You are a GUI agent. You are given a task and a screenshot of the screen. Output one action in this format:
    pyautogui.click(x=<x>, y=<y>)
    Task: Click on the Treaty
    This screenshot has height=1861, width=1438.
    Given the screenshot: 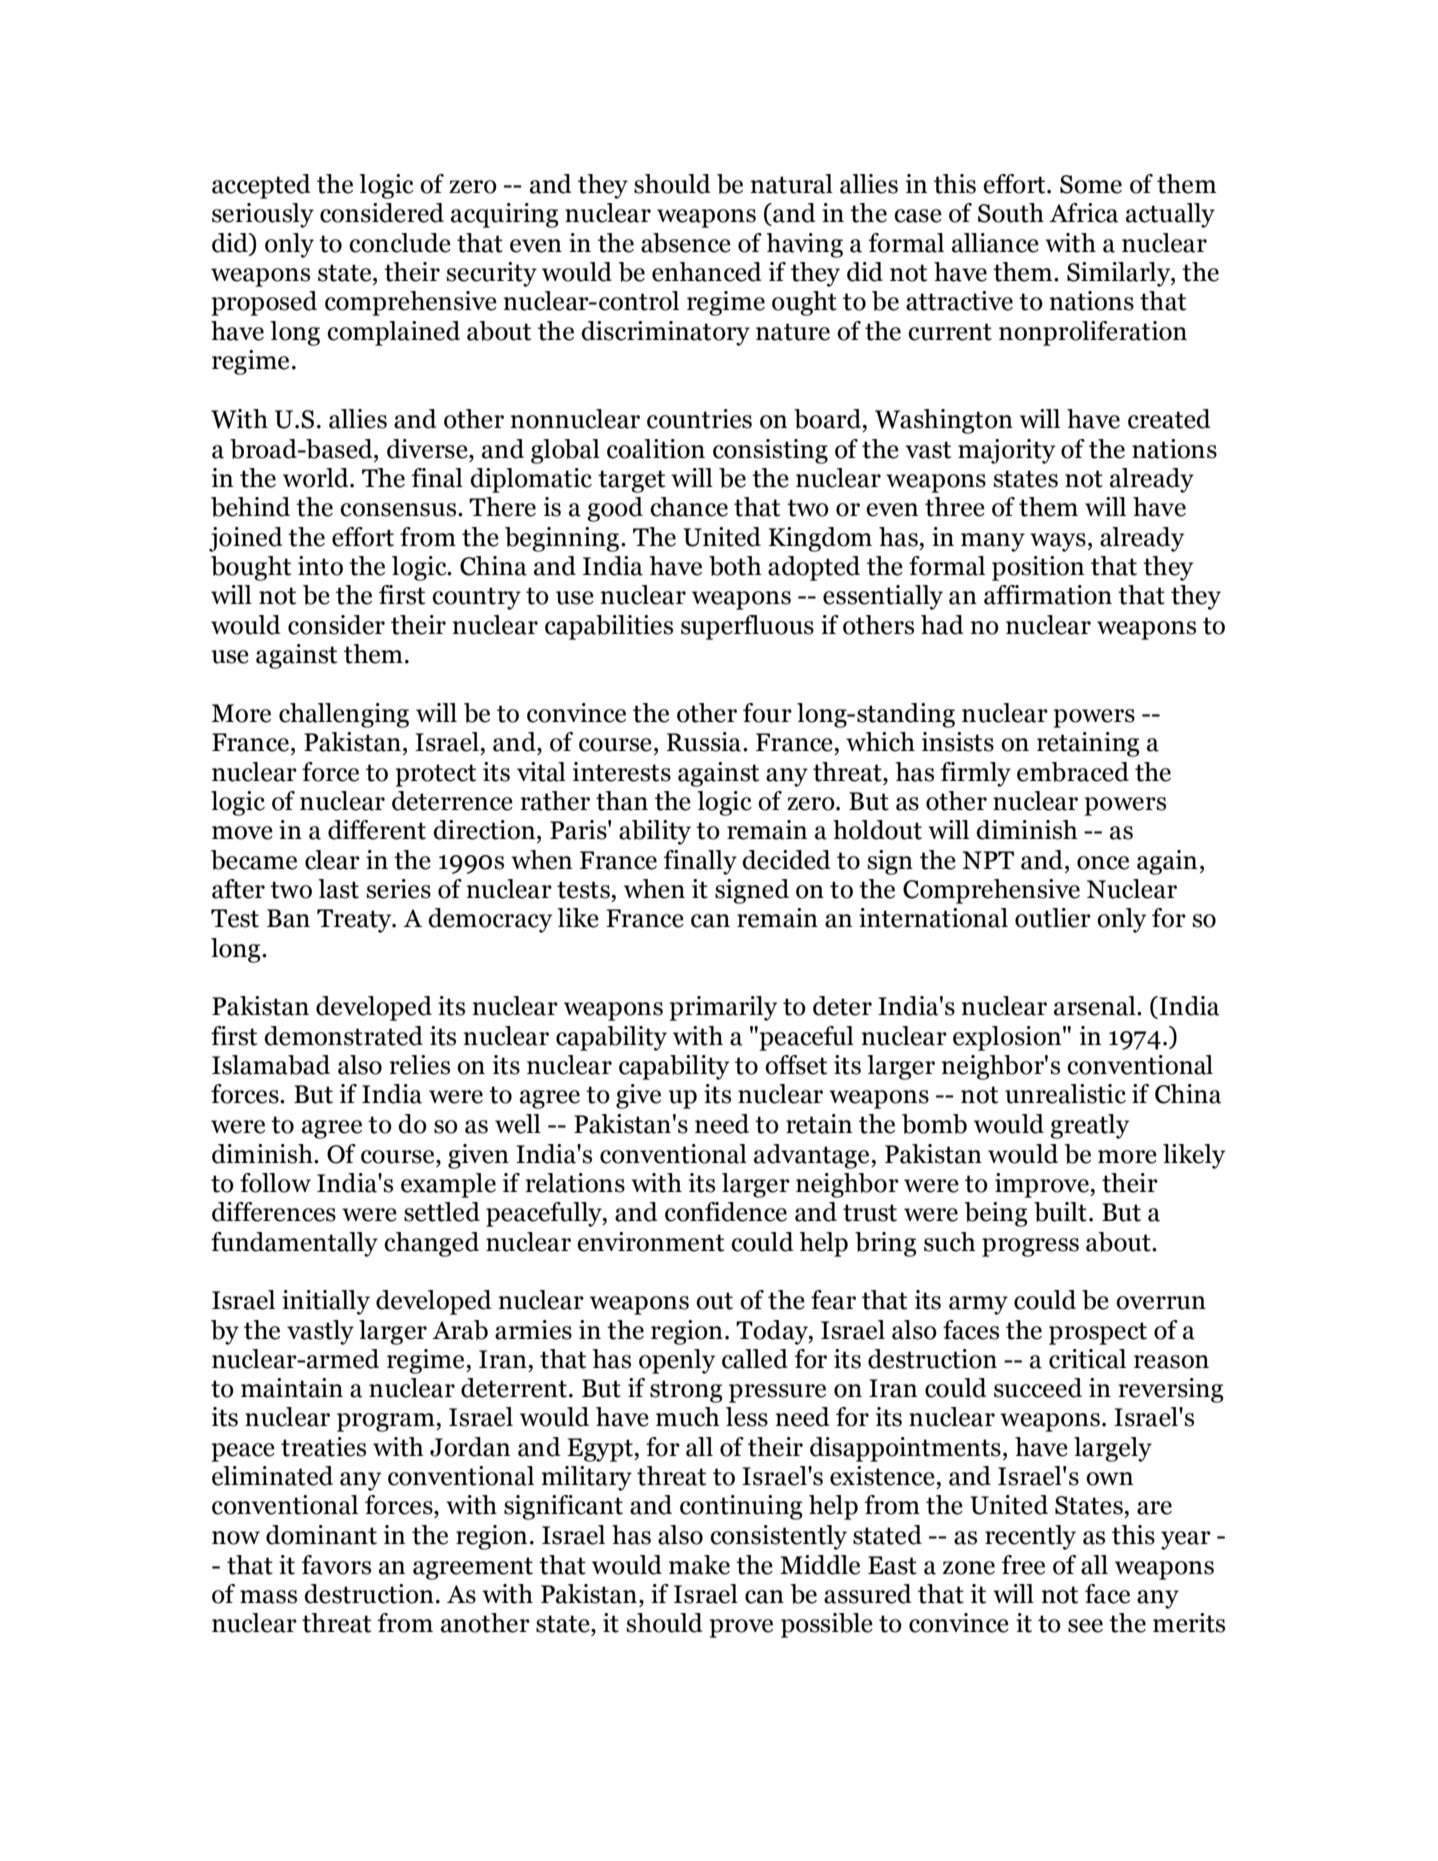 What is the action you would take?
    pyautogui.click(x=355, y=921)
